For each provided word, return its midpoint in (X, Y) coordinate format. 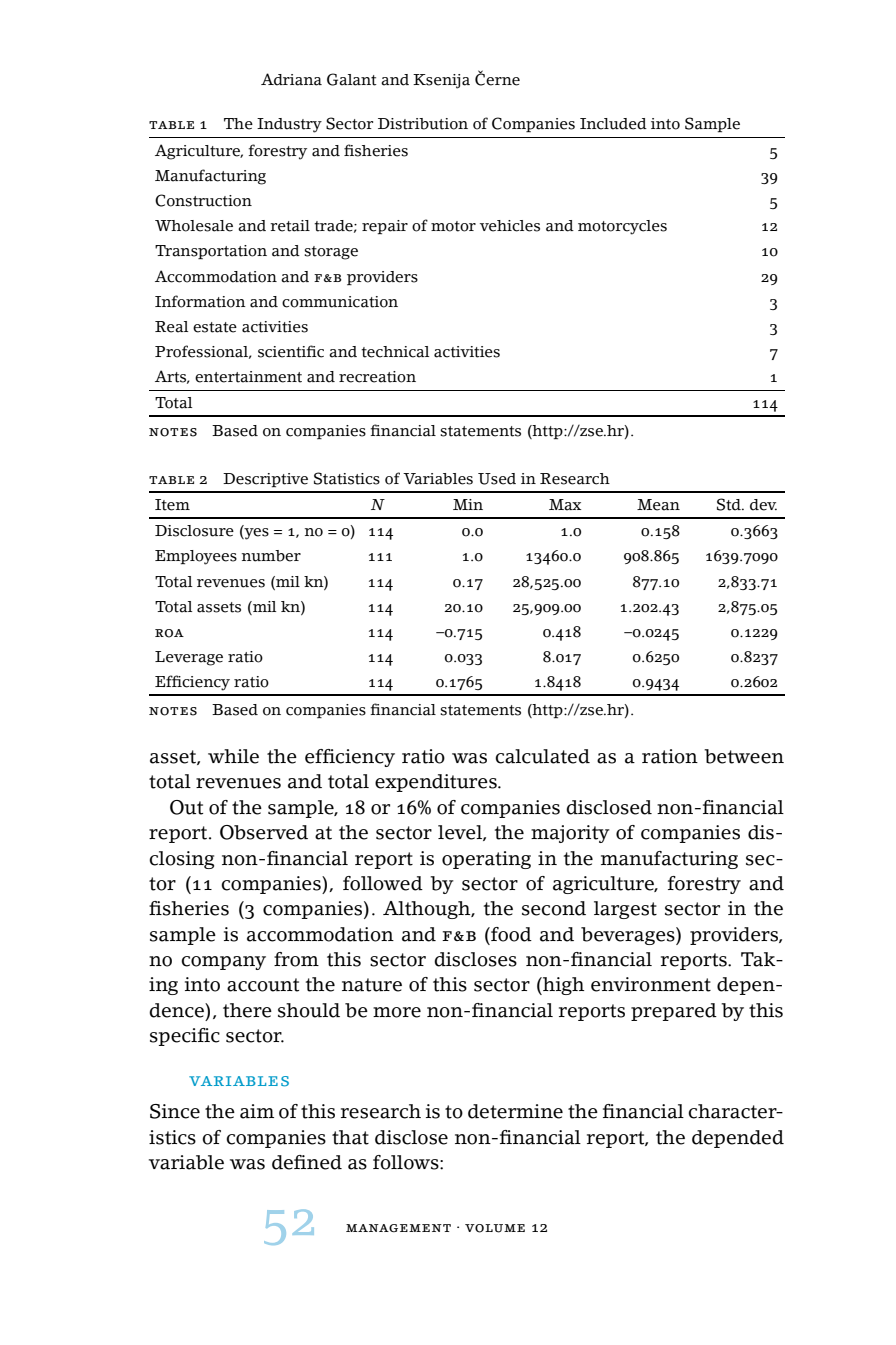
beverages (629, 936)
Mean (658, 505)
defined (307, 1162)
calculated (542, 756)
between (744, 756)
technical (395, 352)
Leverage (189, 658)
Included (613, 124)
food (510, 934)
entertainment (248, 377)
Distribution (423, 124)
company (223, 963)
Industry (289, 125)
